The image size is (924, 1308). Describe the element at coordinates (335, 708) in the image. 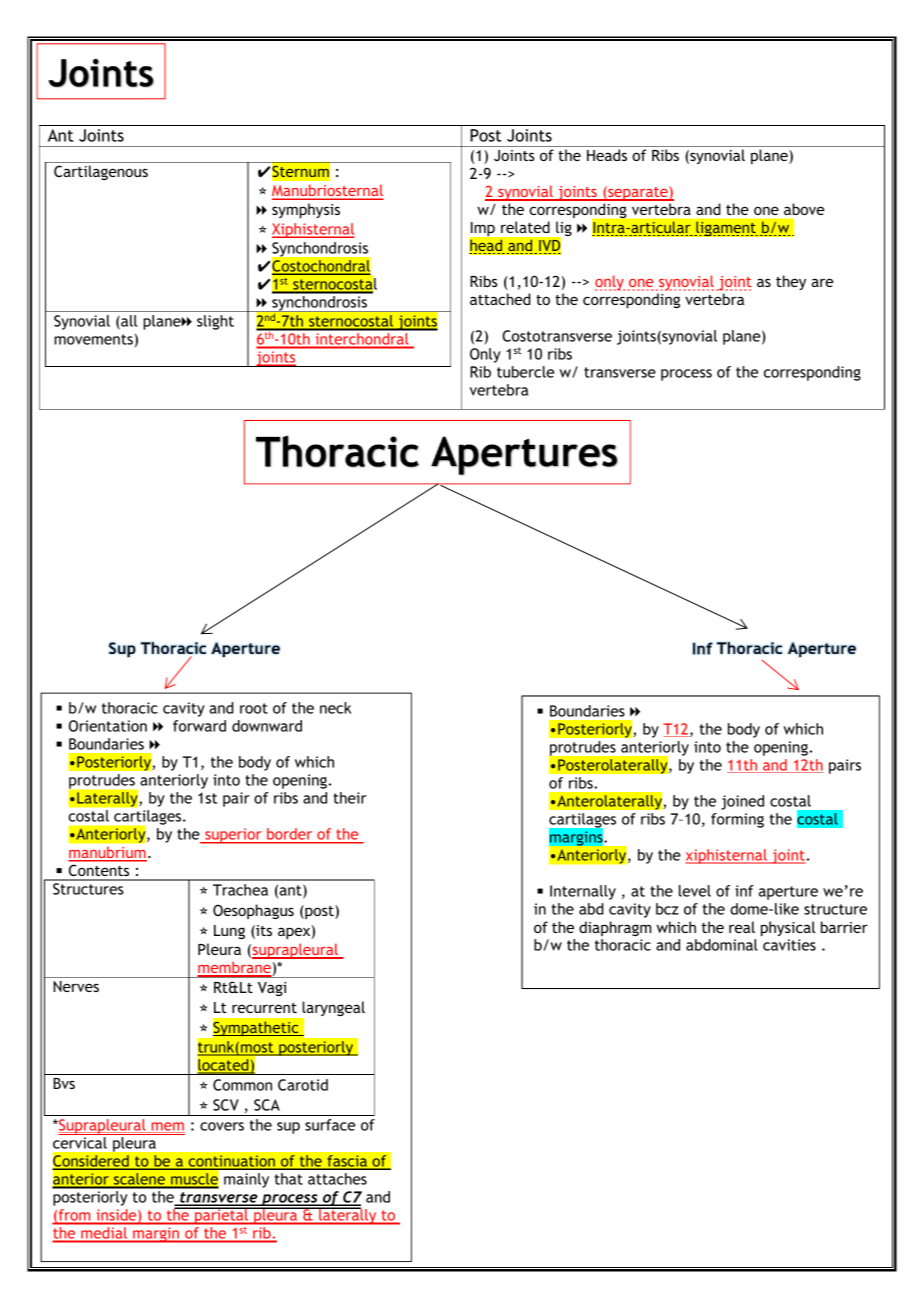

I see `neck` at that location.
